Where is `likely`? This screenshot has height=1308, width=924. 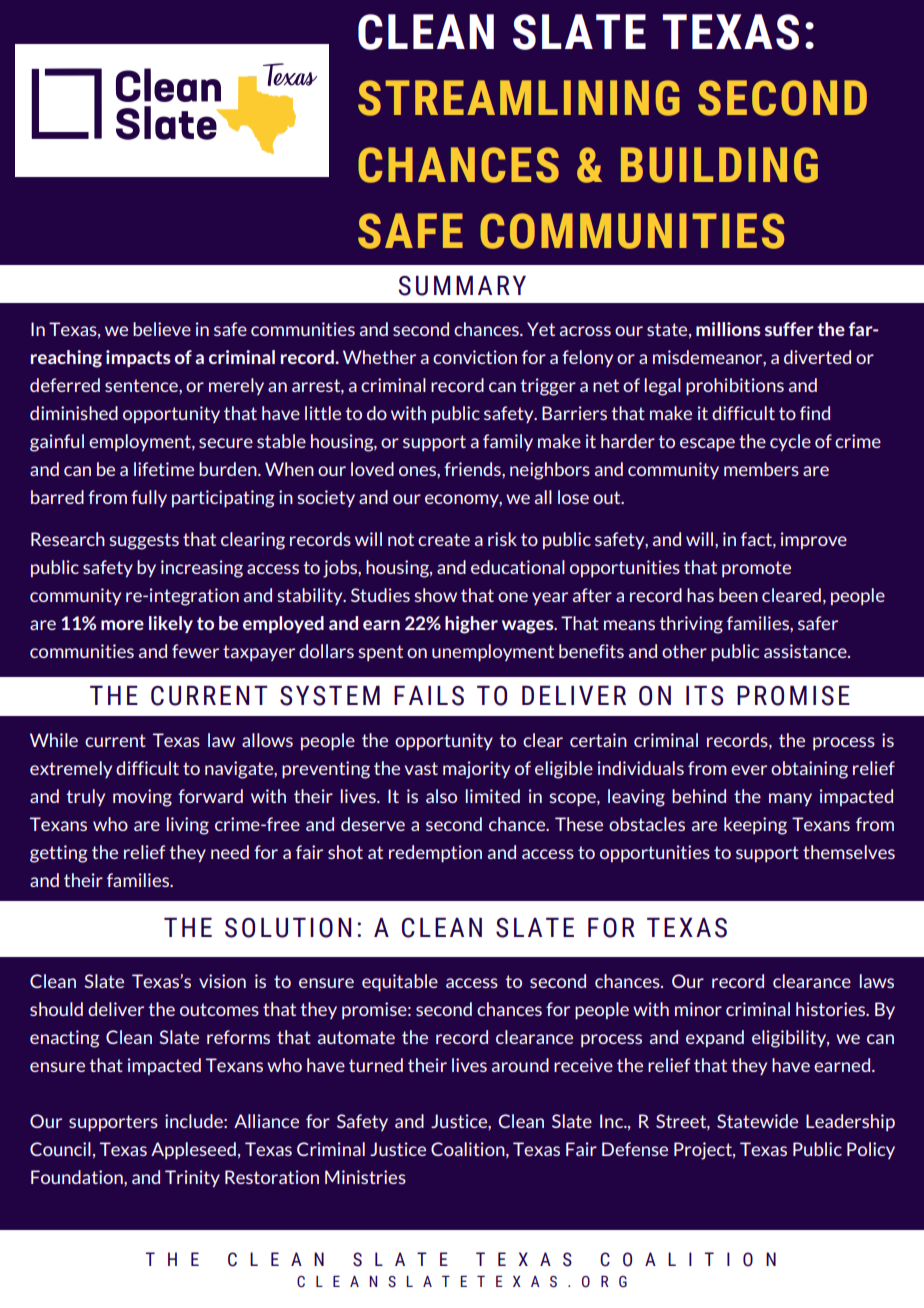
likely is located at coordinates (171, 624).
